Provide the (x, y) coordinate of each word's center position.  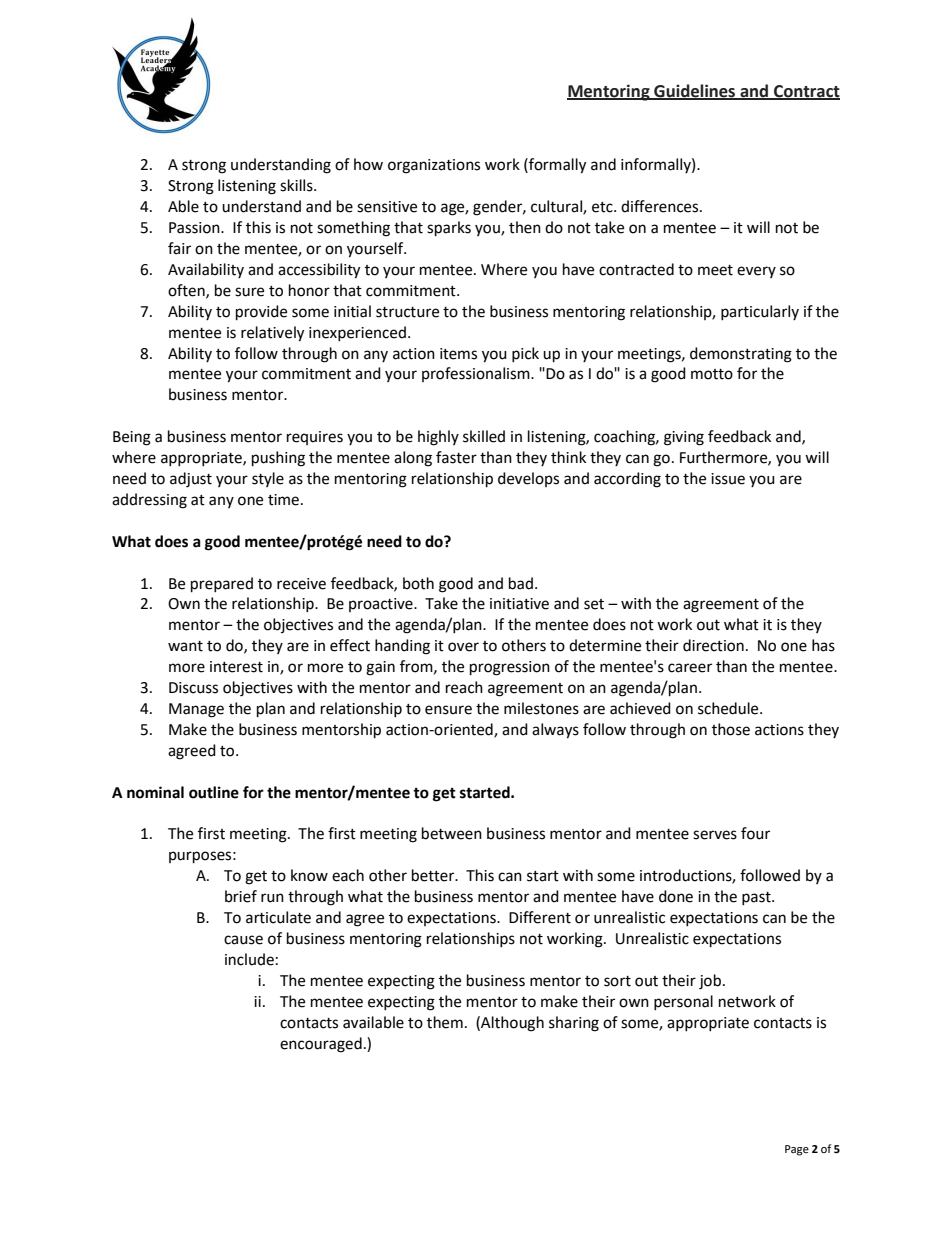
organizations (434, 166)
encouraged (321, 1045)
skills (297, 185)
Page (797, 1150)
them (445, 1022)
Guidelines (695, 91)
